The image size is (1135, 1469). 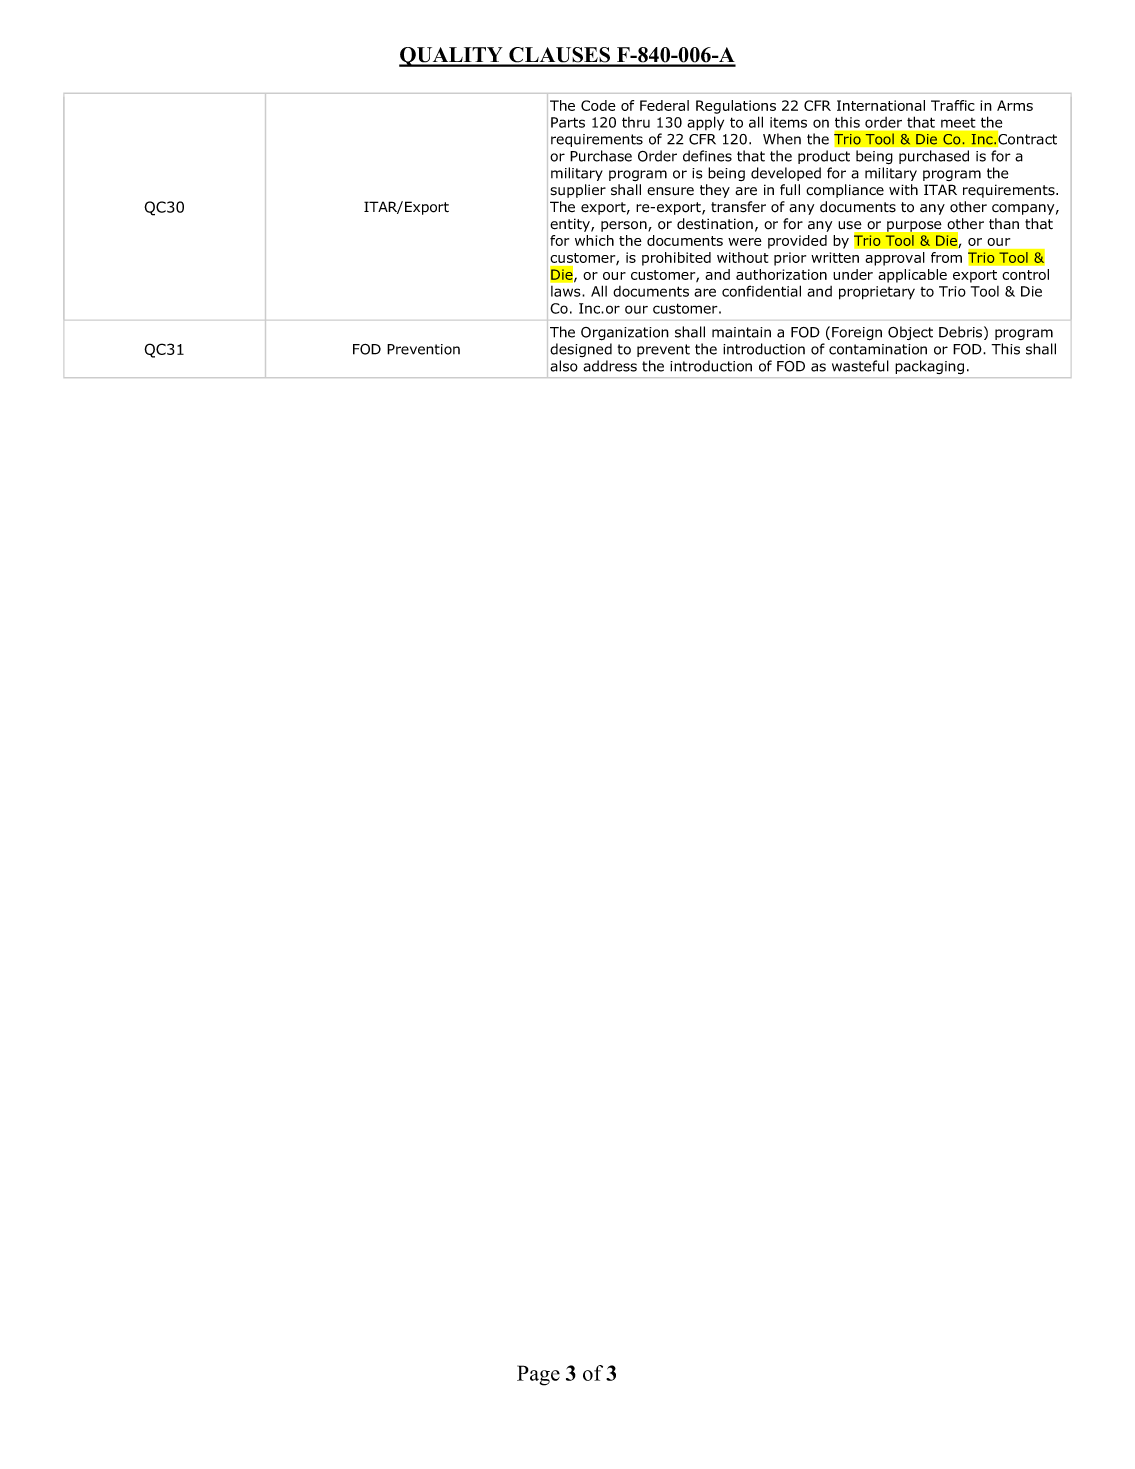 I want to click on wasteful, so click(x=860, y=366).
